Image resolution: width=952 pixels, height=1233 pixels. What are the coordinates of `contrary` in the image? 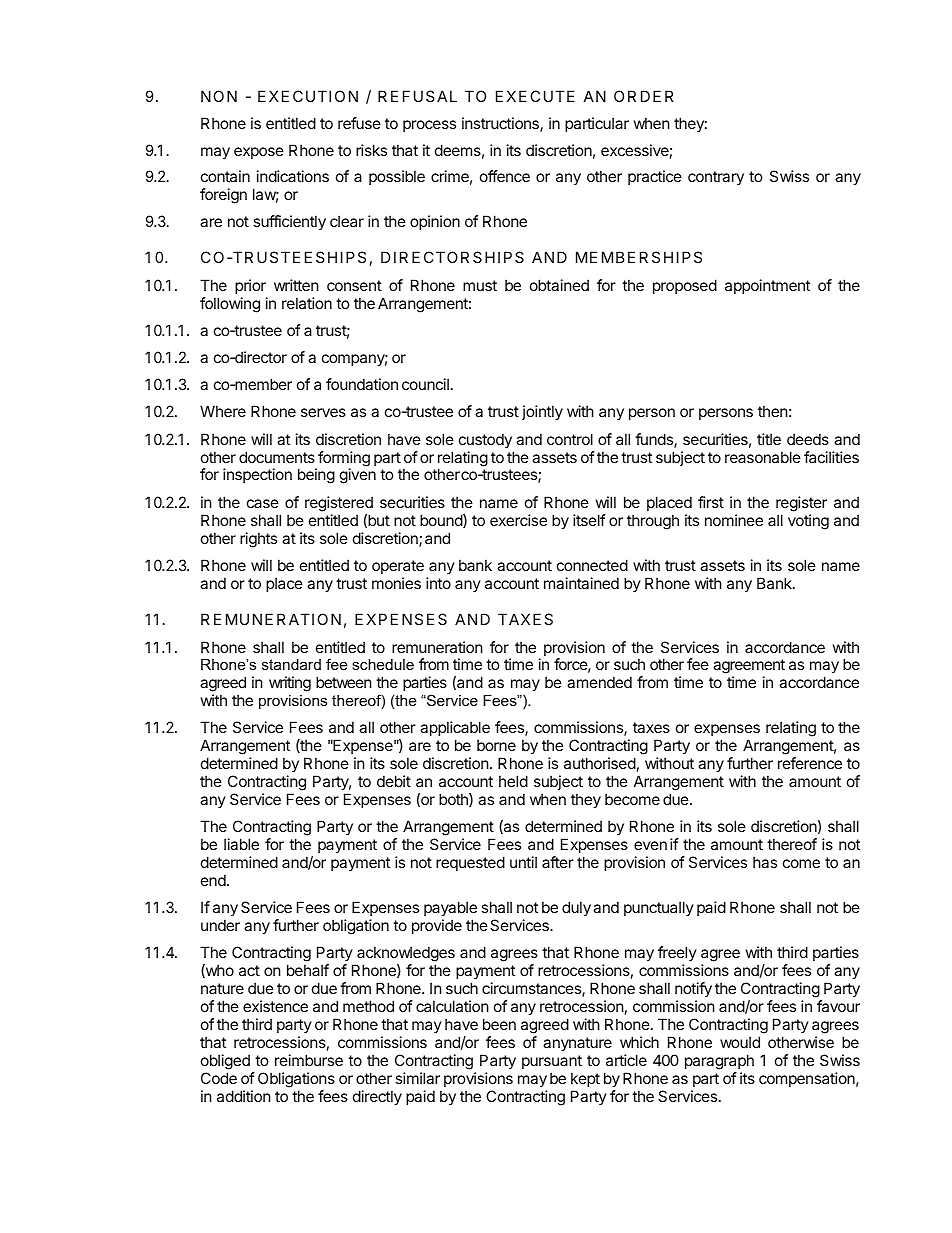 It's located at (716, 178).
